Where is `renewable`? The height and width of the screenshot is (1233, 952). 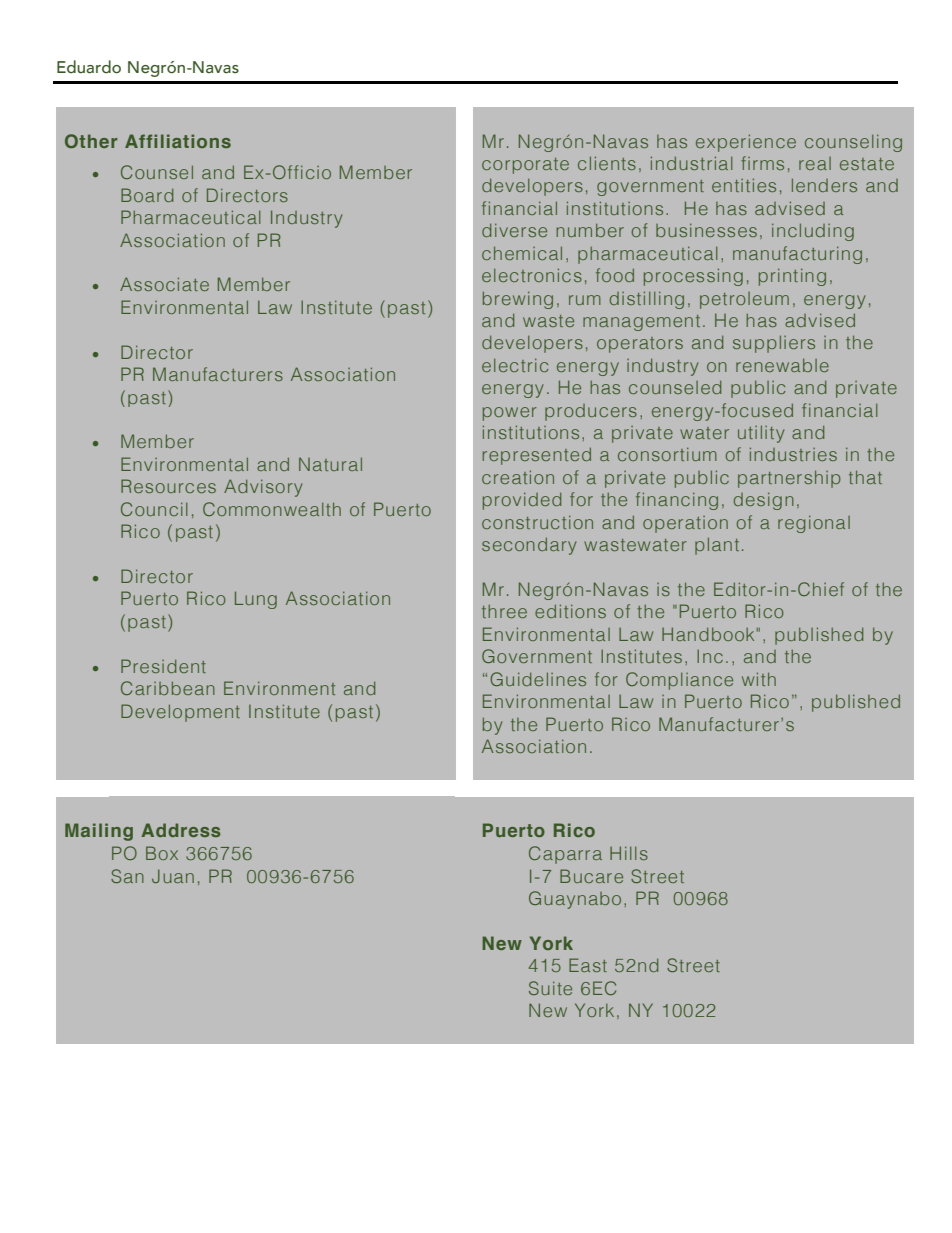 renewable is located at coordinates (782, 365).
